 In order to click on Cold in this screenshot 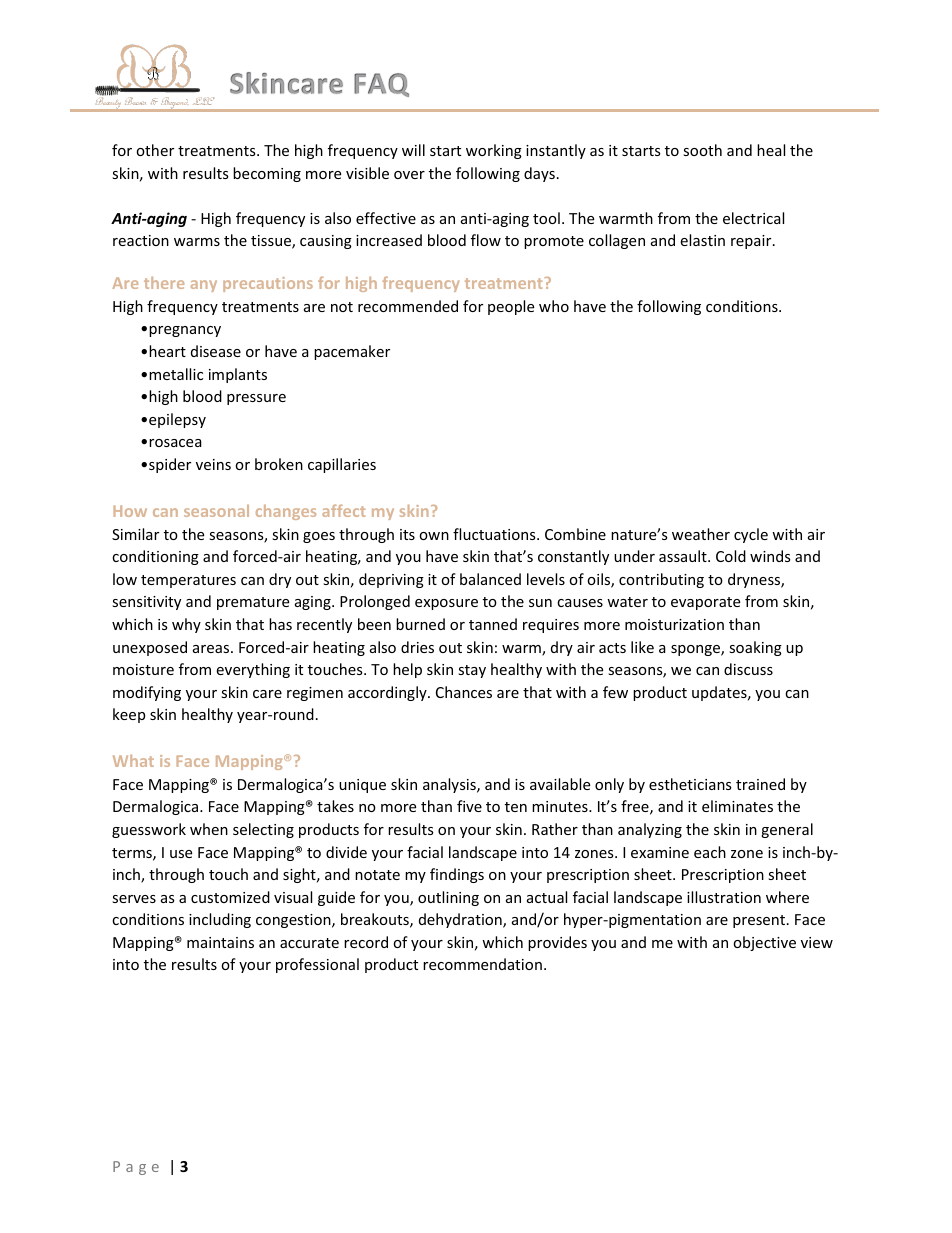, I will do `click(731, 556)`.
